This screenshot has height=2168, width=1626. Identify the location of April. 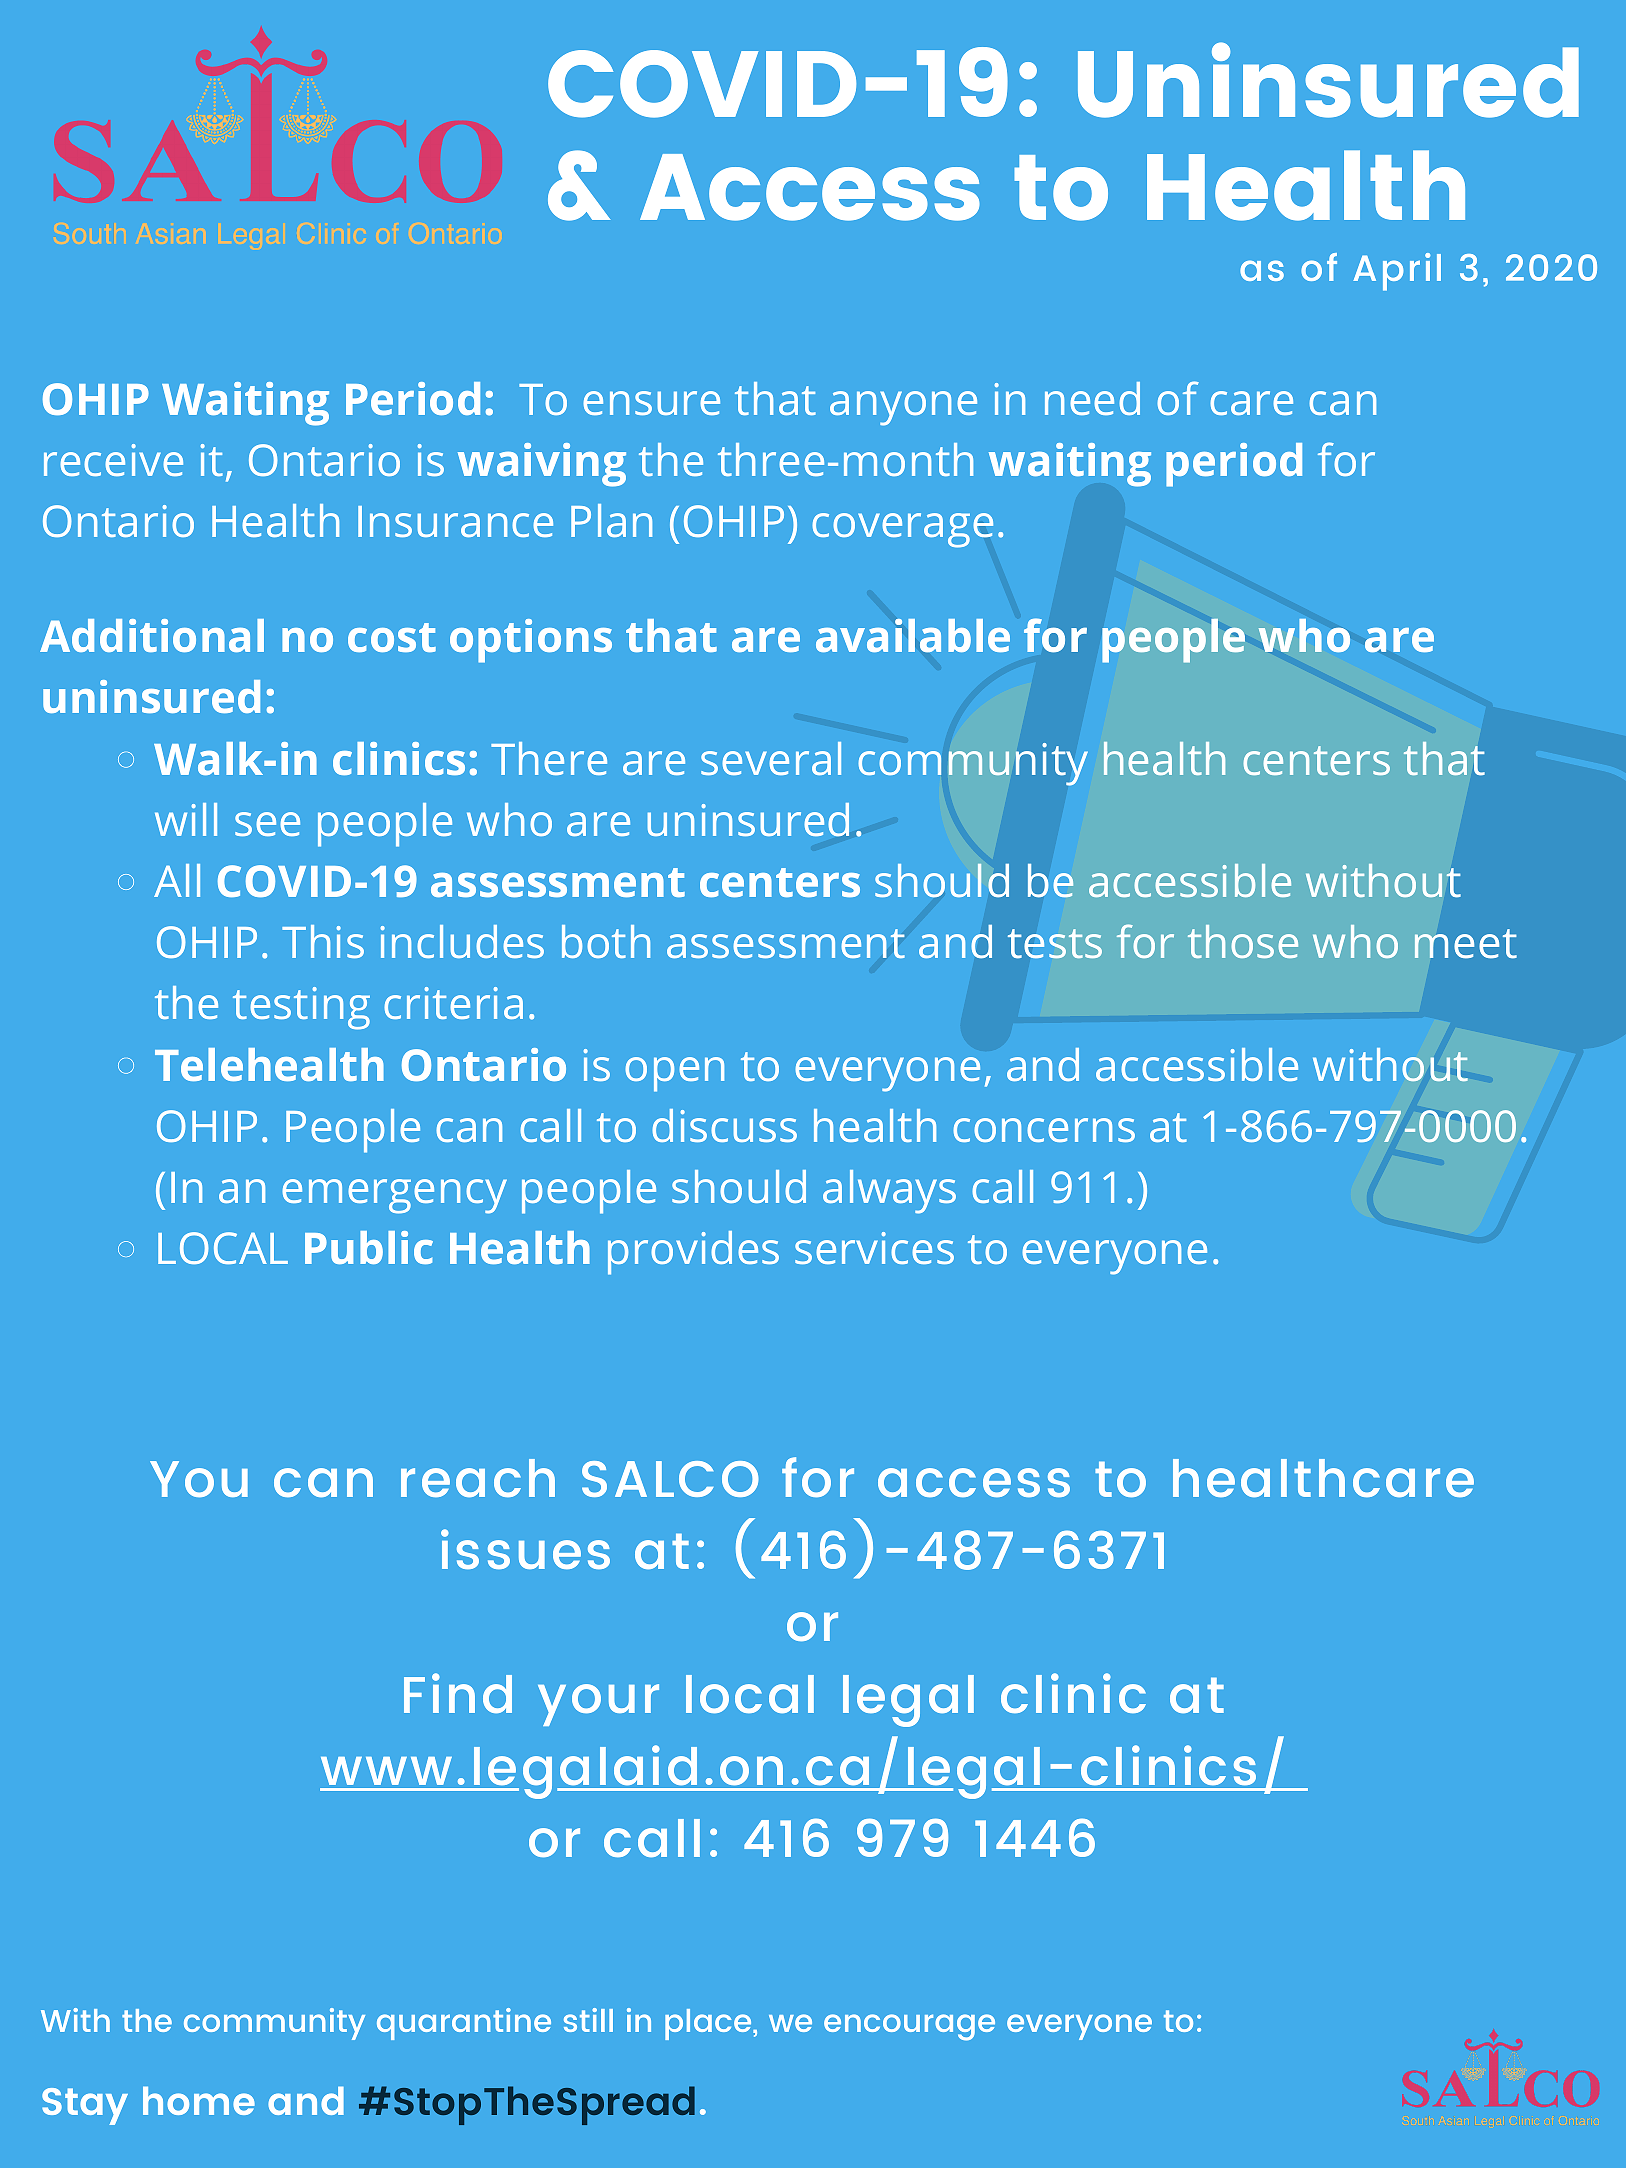
(1397, 272).
